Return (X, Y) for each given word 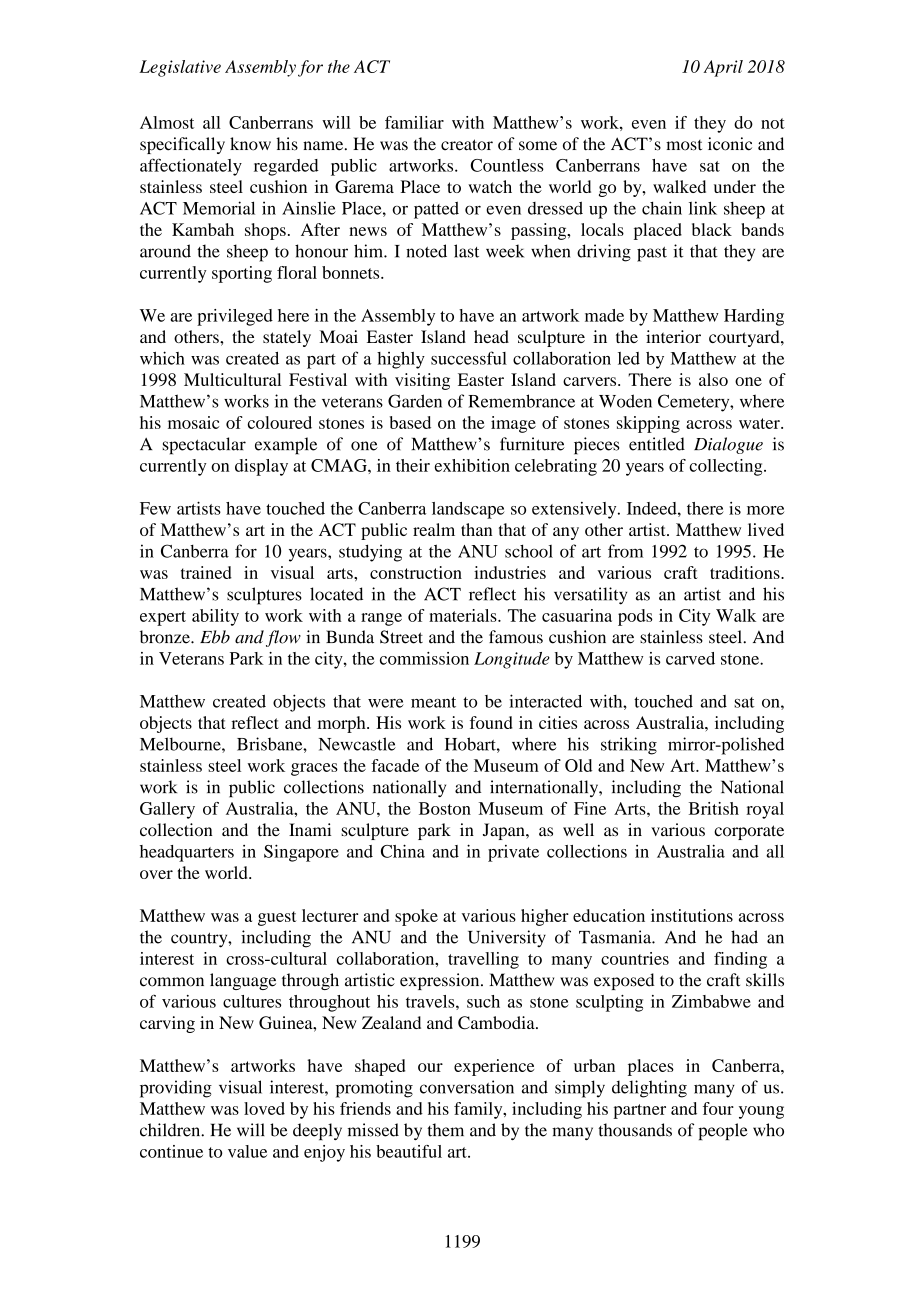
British (714, 808)
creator (467, 145)
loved (264, 1108)
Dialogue (728, 445)
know (250, 144)
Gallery (167, 810)
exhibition (472, 465)
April (723, 68)
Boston (445, 808)
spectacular (204, 446)
